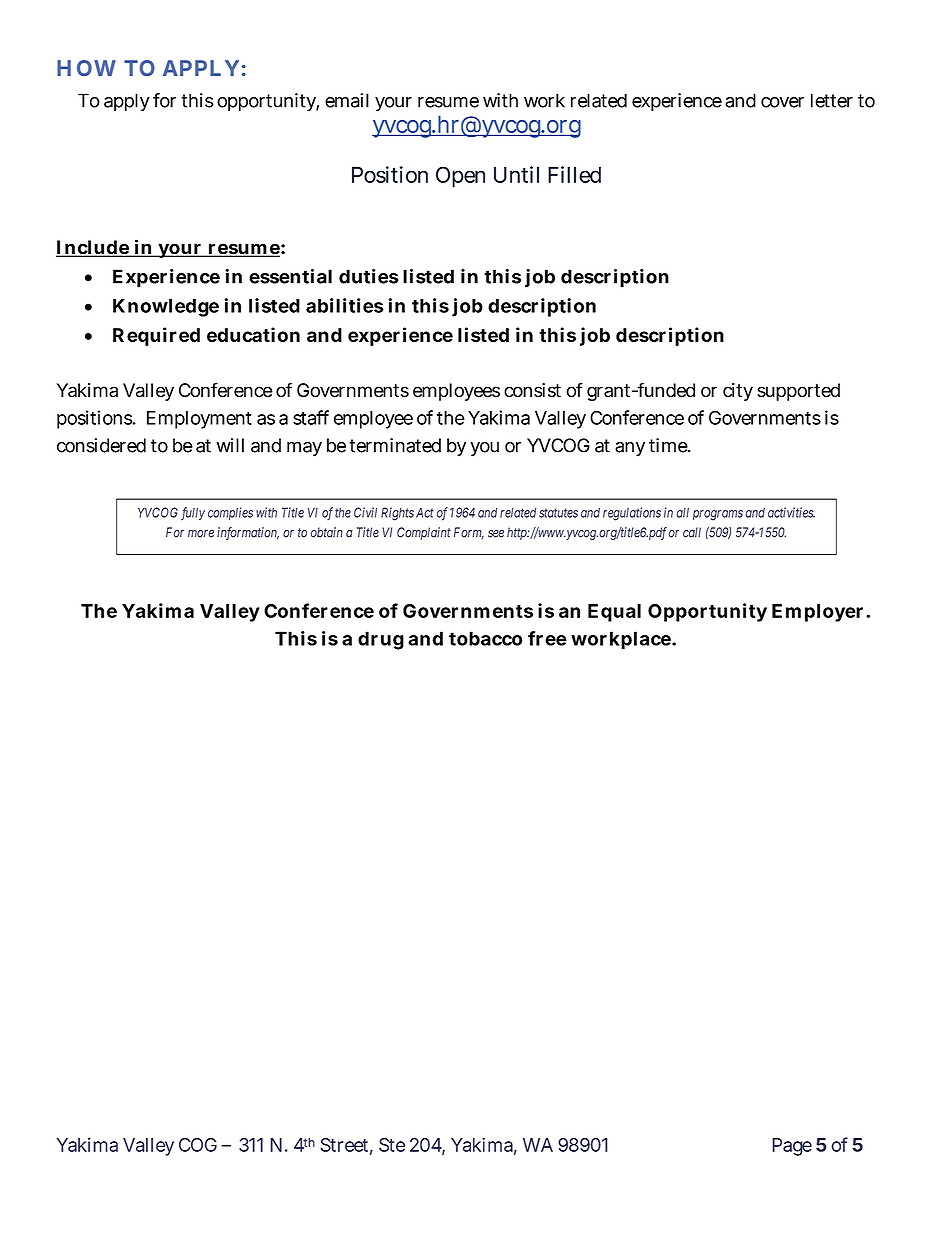  I want to click on drug, so click(381, 640).
